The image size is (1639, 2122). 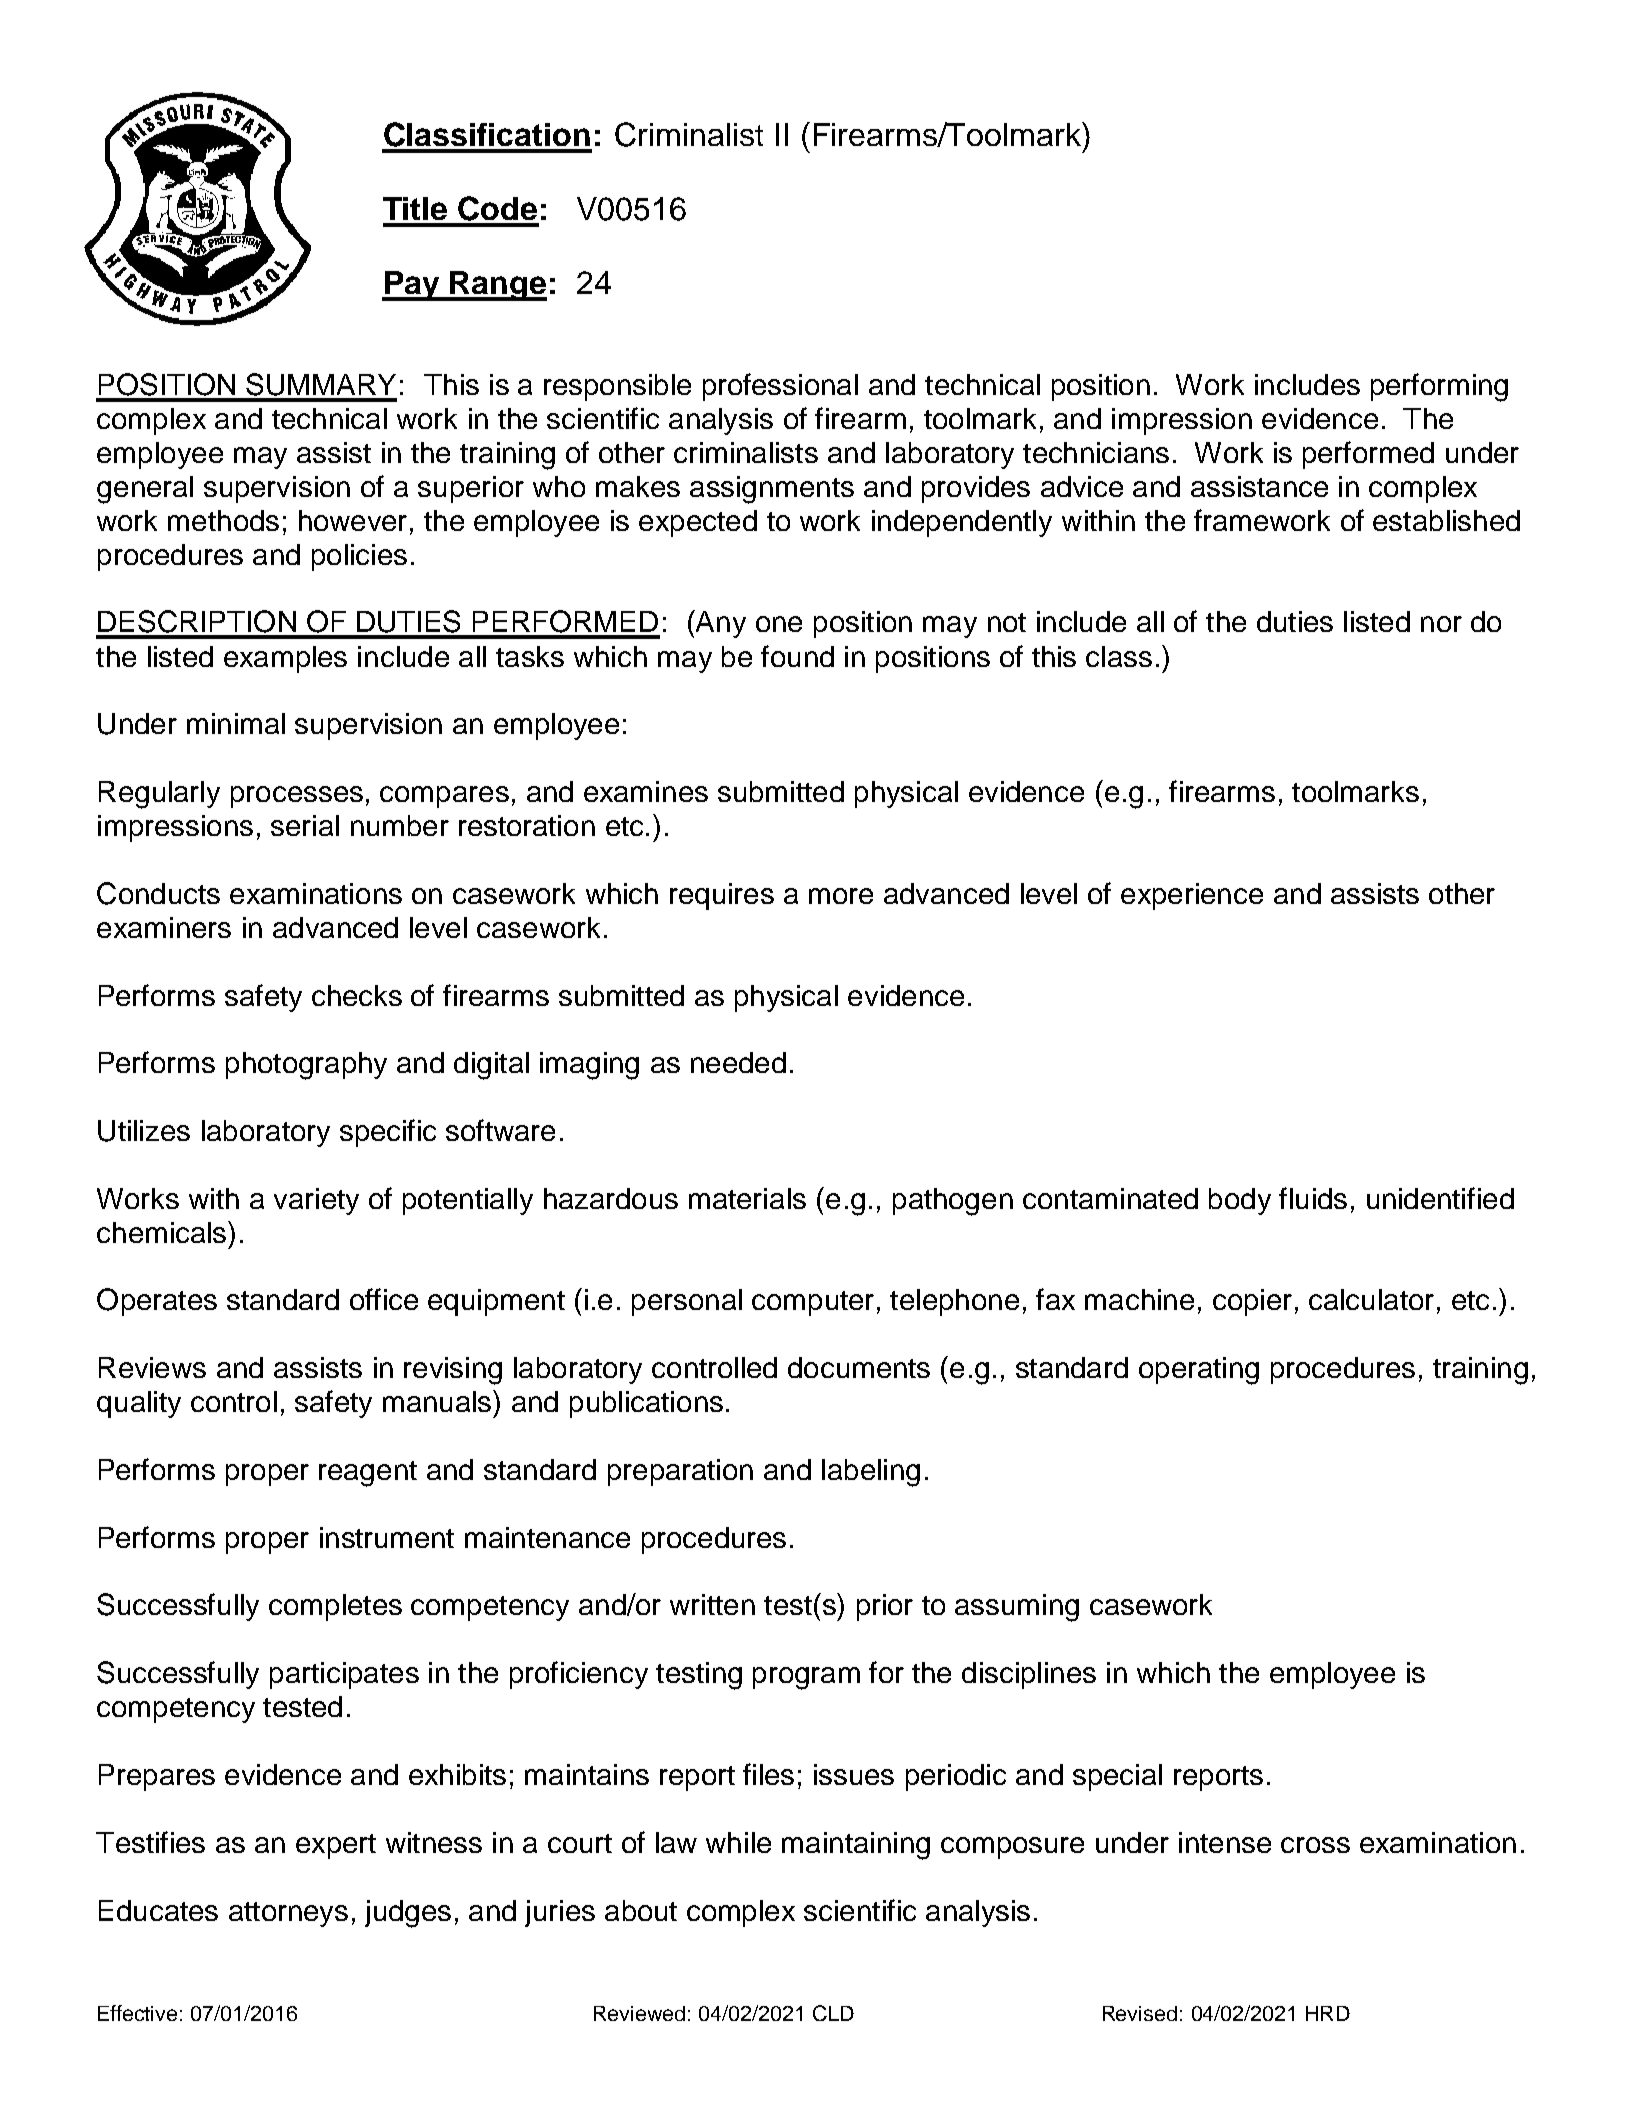 I want to click on reagent, so click(x=368, y=1474).
